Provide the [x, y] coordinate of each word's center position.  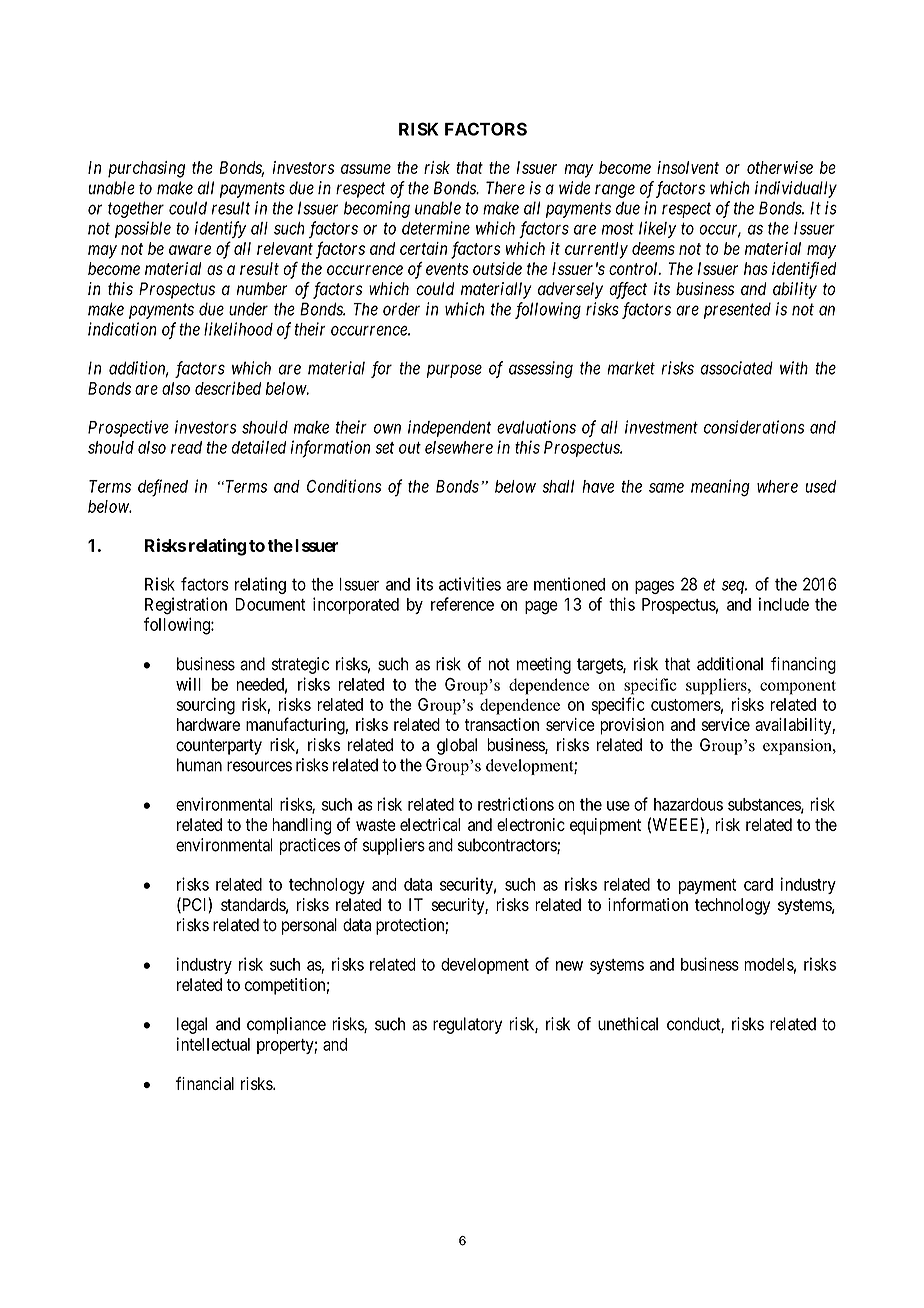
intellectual [213, 1044]
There [505, 188]
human [199, 765]
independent [449, 428]
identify [220, 229]
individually [796, 189]
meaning [720, 488]
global [457, 746]
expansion [798, 747]
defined [163, 488]
